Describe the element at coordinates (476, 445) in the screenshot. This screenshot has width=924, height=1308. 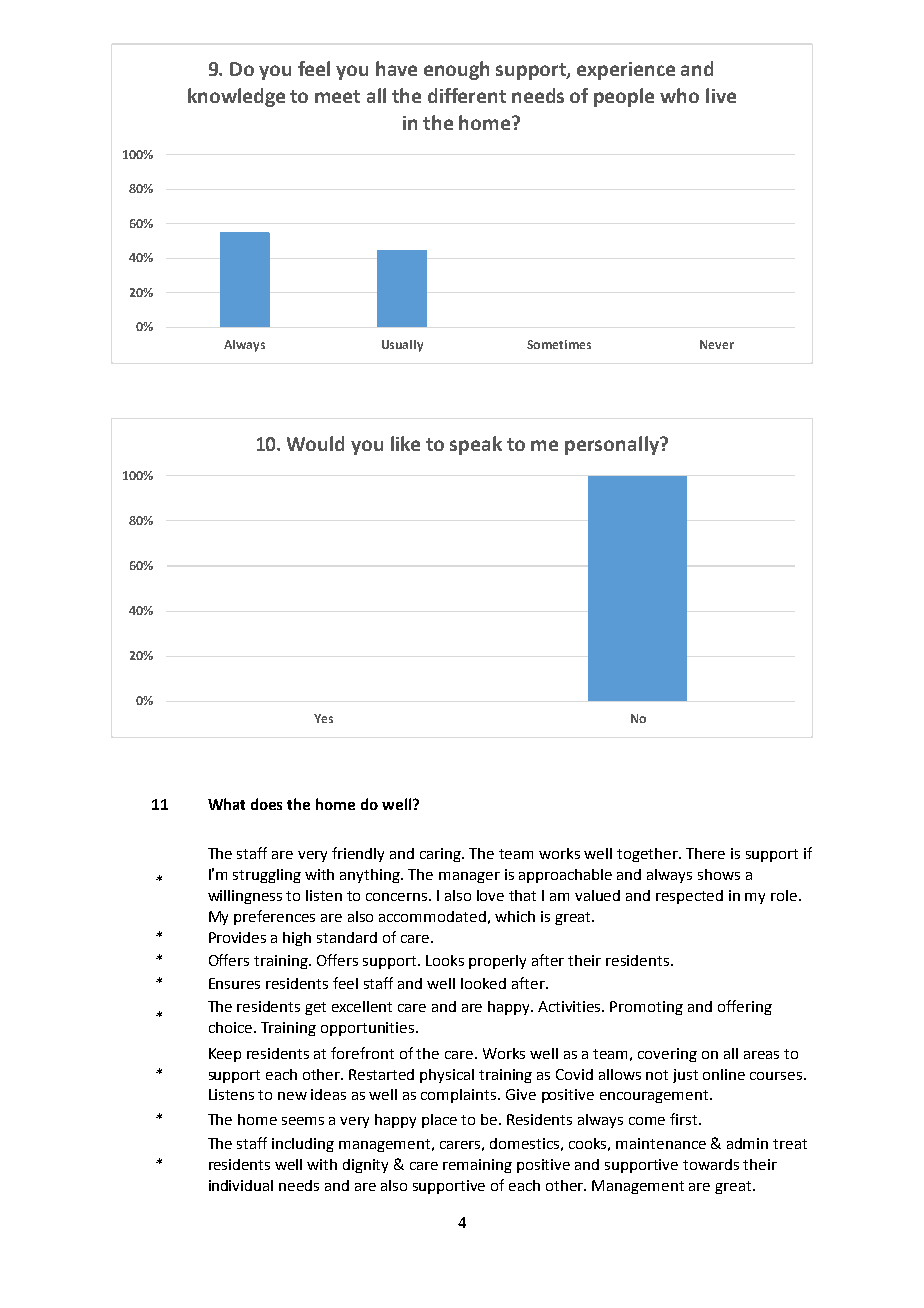
I see `speak` at that location.
